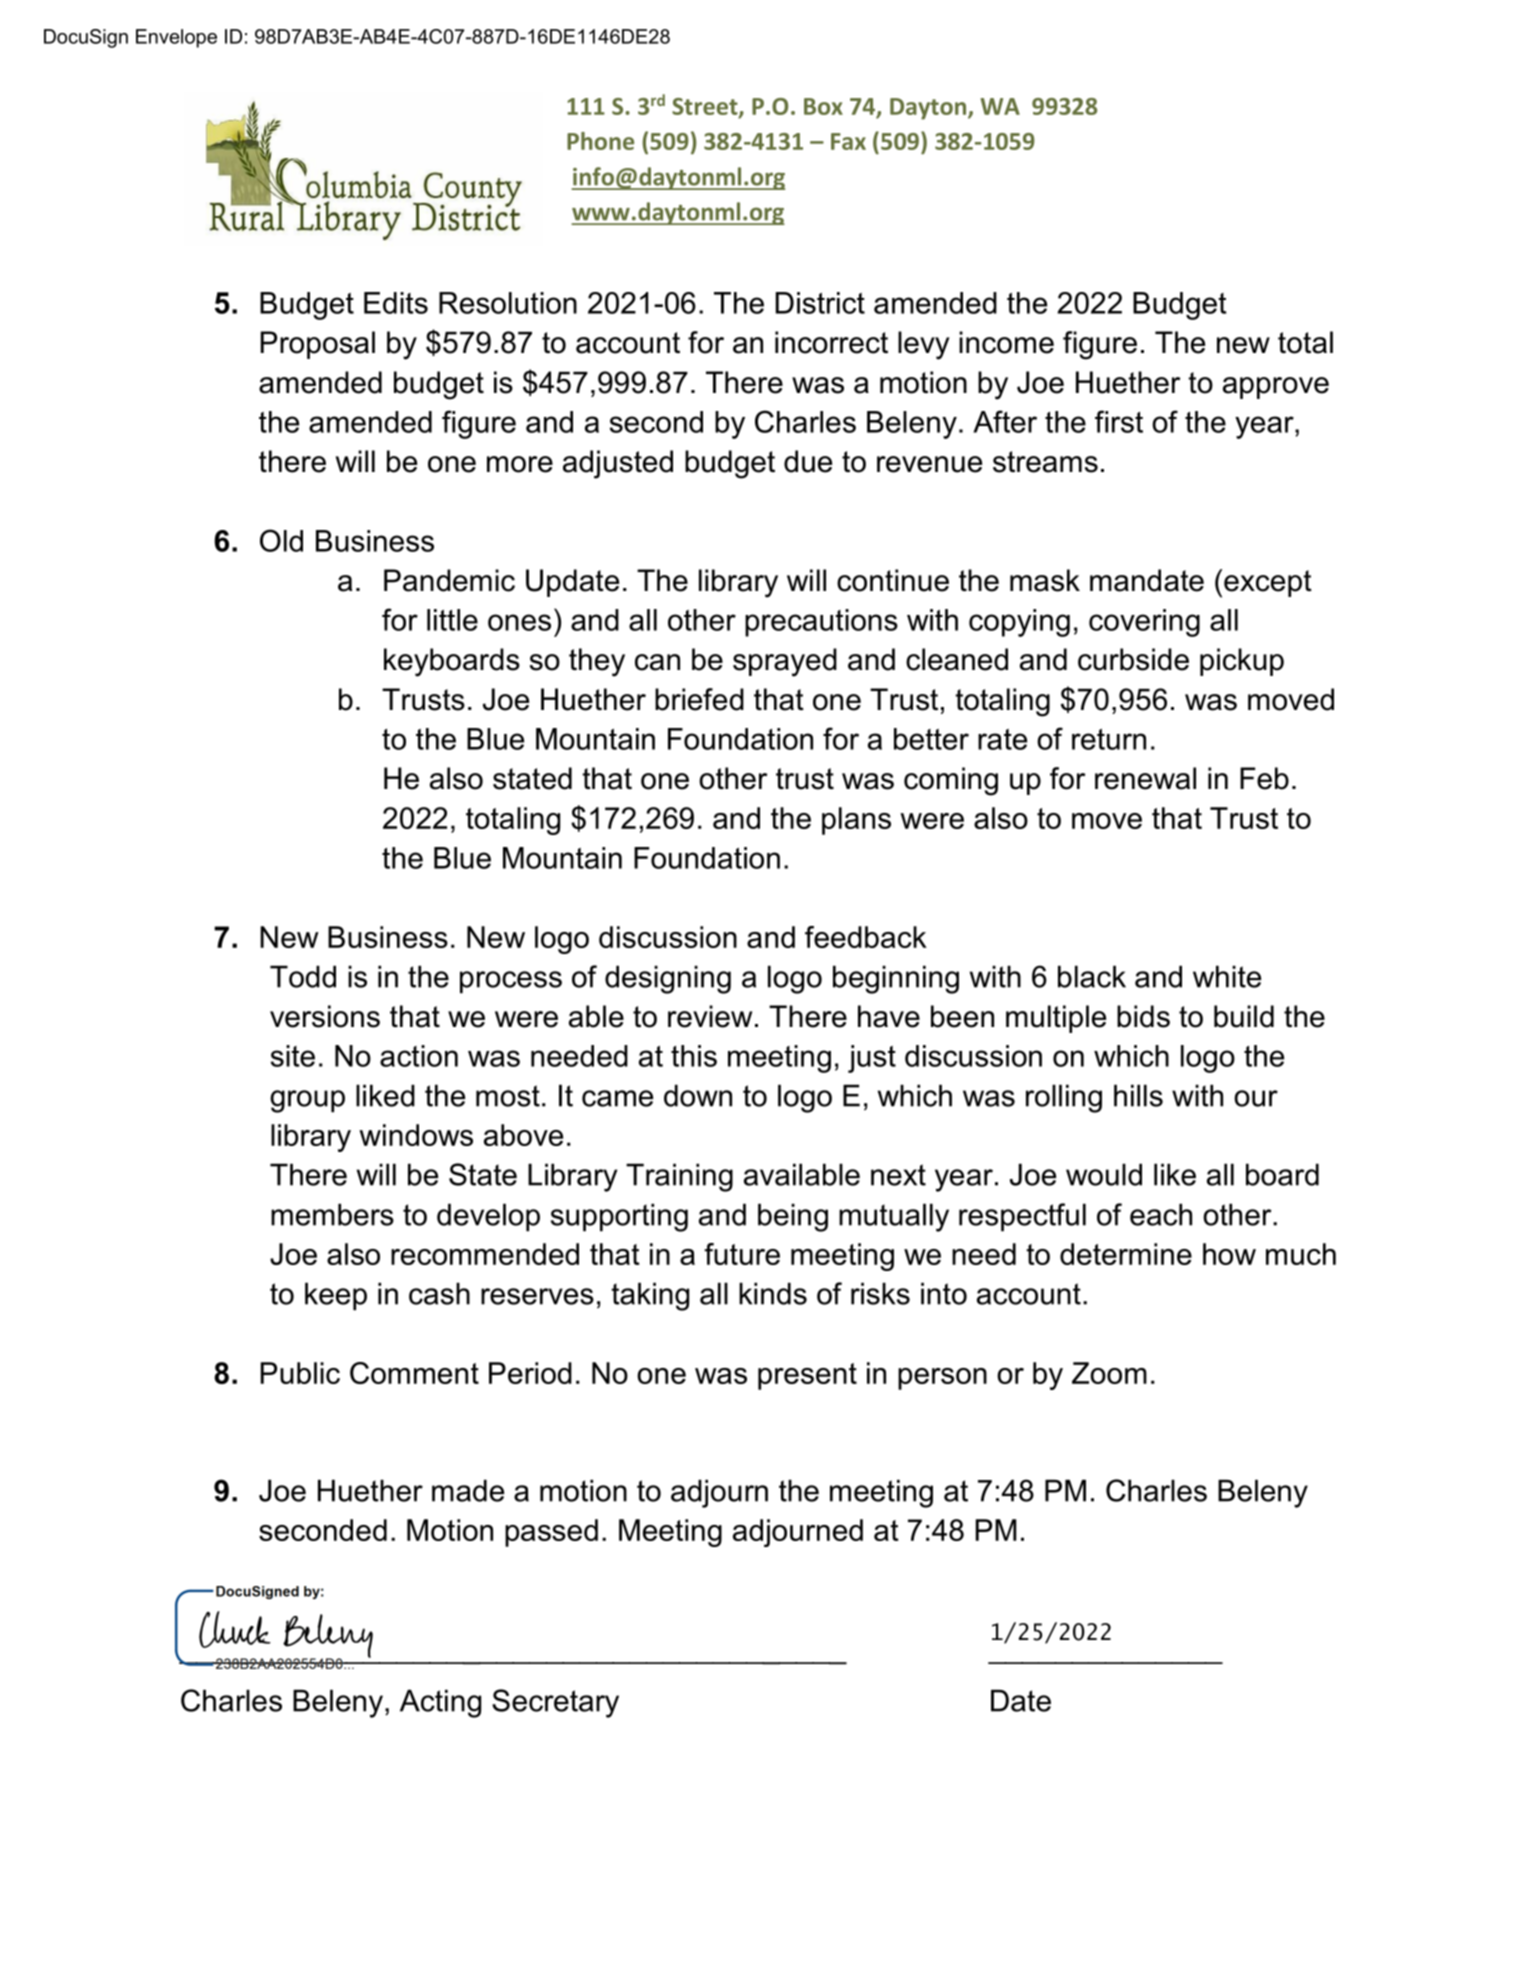  Describe the element at coordinates (1227, 976) in the page. I see `white` at that location.
